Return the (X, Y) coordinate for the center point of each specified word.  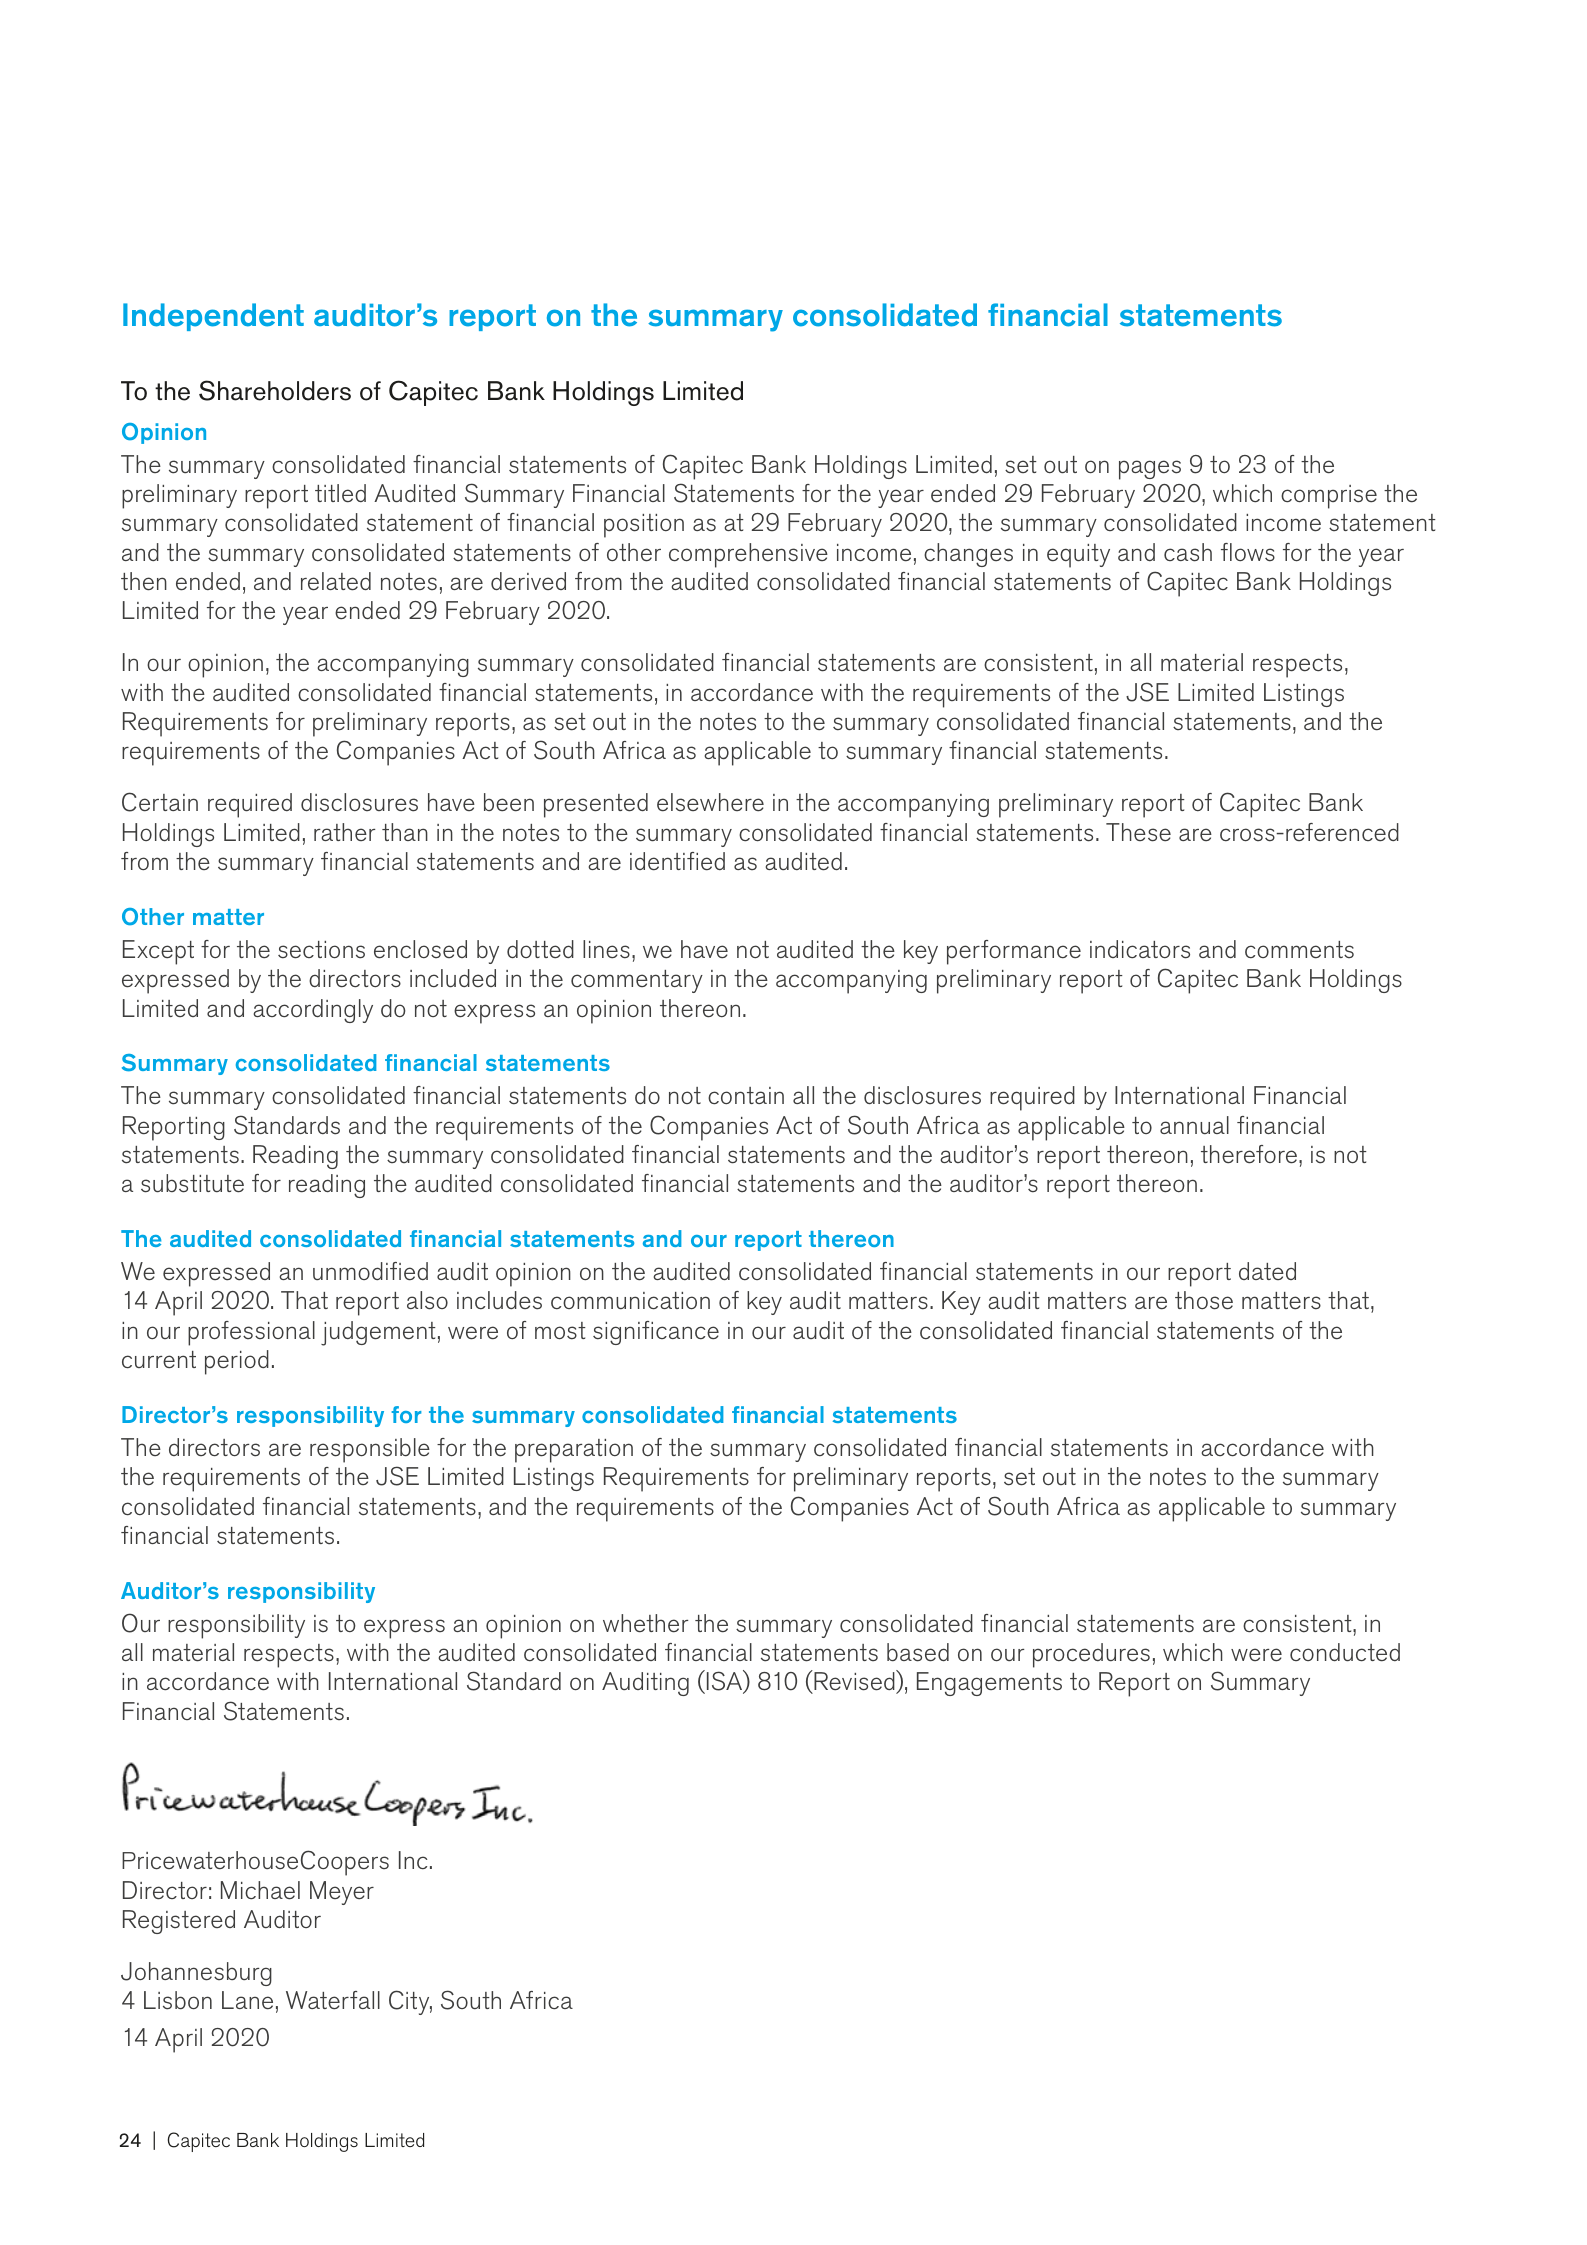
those (1204, 1300)
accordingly (313, 1011)
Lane (247, 2000)
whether (645, 1623)
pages (1150, 470)
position (644, 526)
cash (1188, 552)
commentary (637, 981)
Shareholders (275, 390)
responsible (370, 1450)
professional (251, 1333)
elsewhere (710, 802)
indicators (1140, 949)
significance (656, 1333)
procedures (1091, 1655)
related (336, 581)
